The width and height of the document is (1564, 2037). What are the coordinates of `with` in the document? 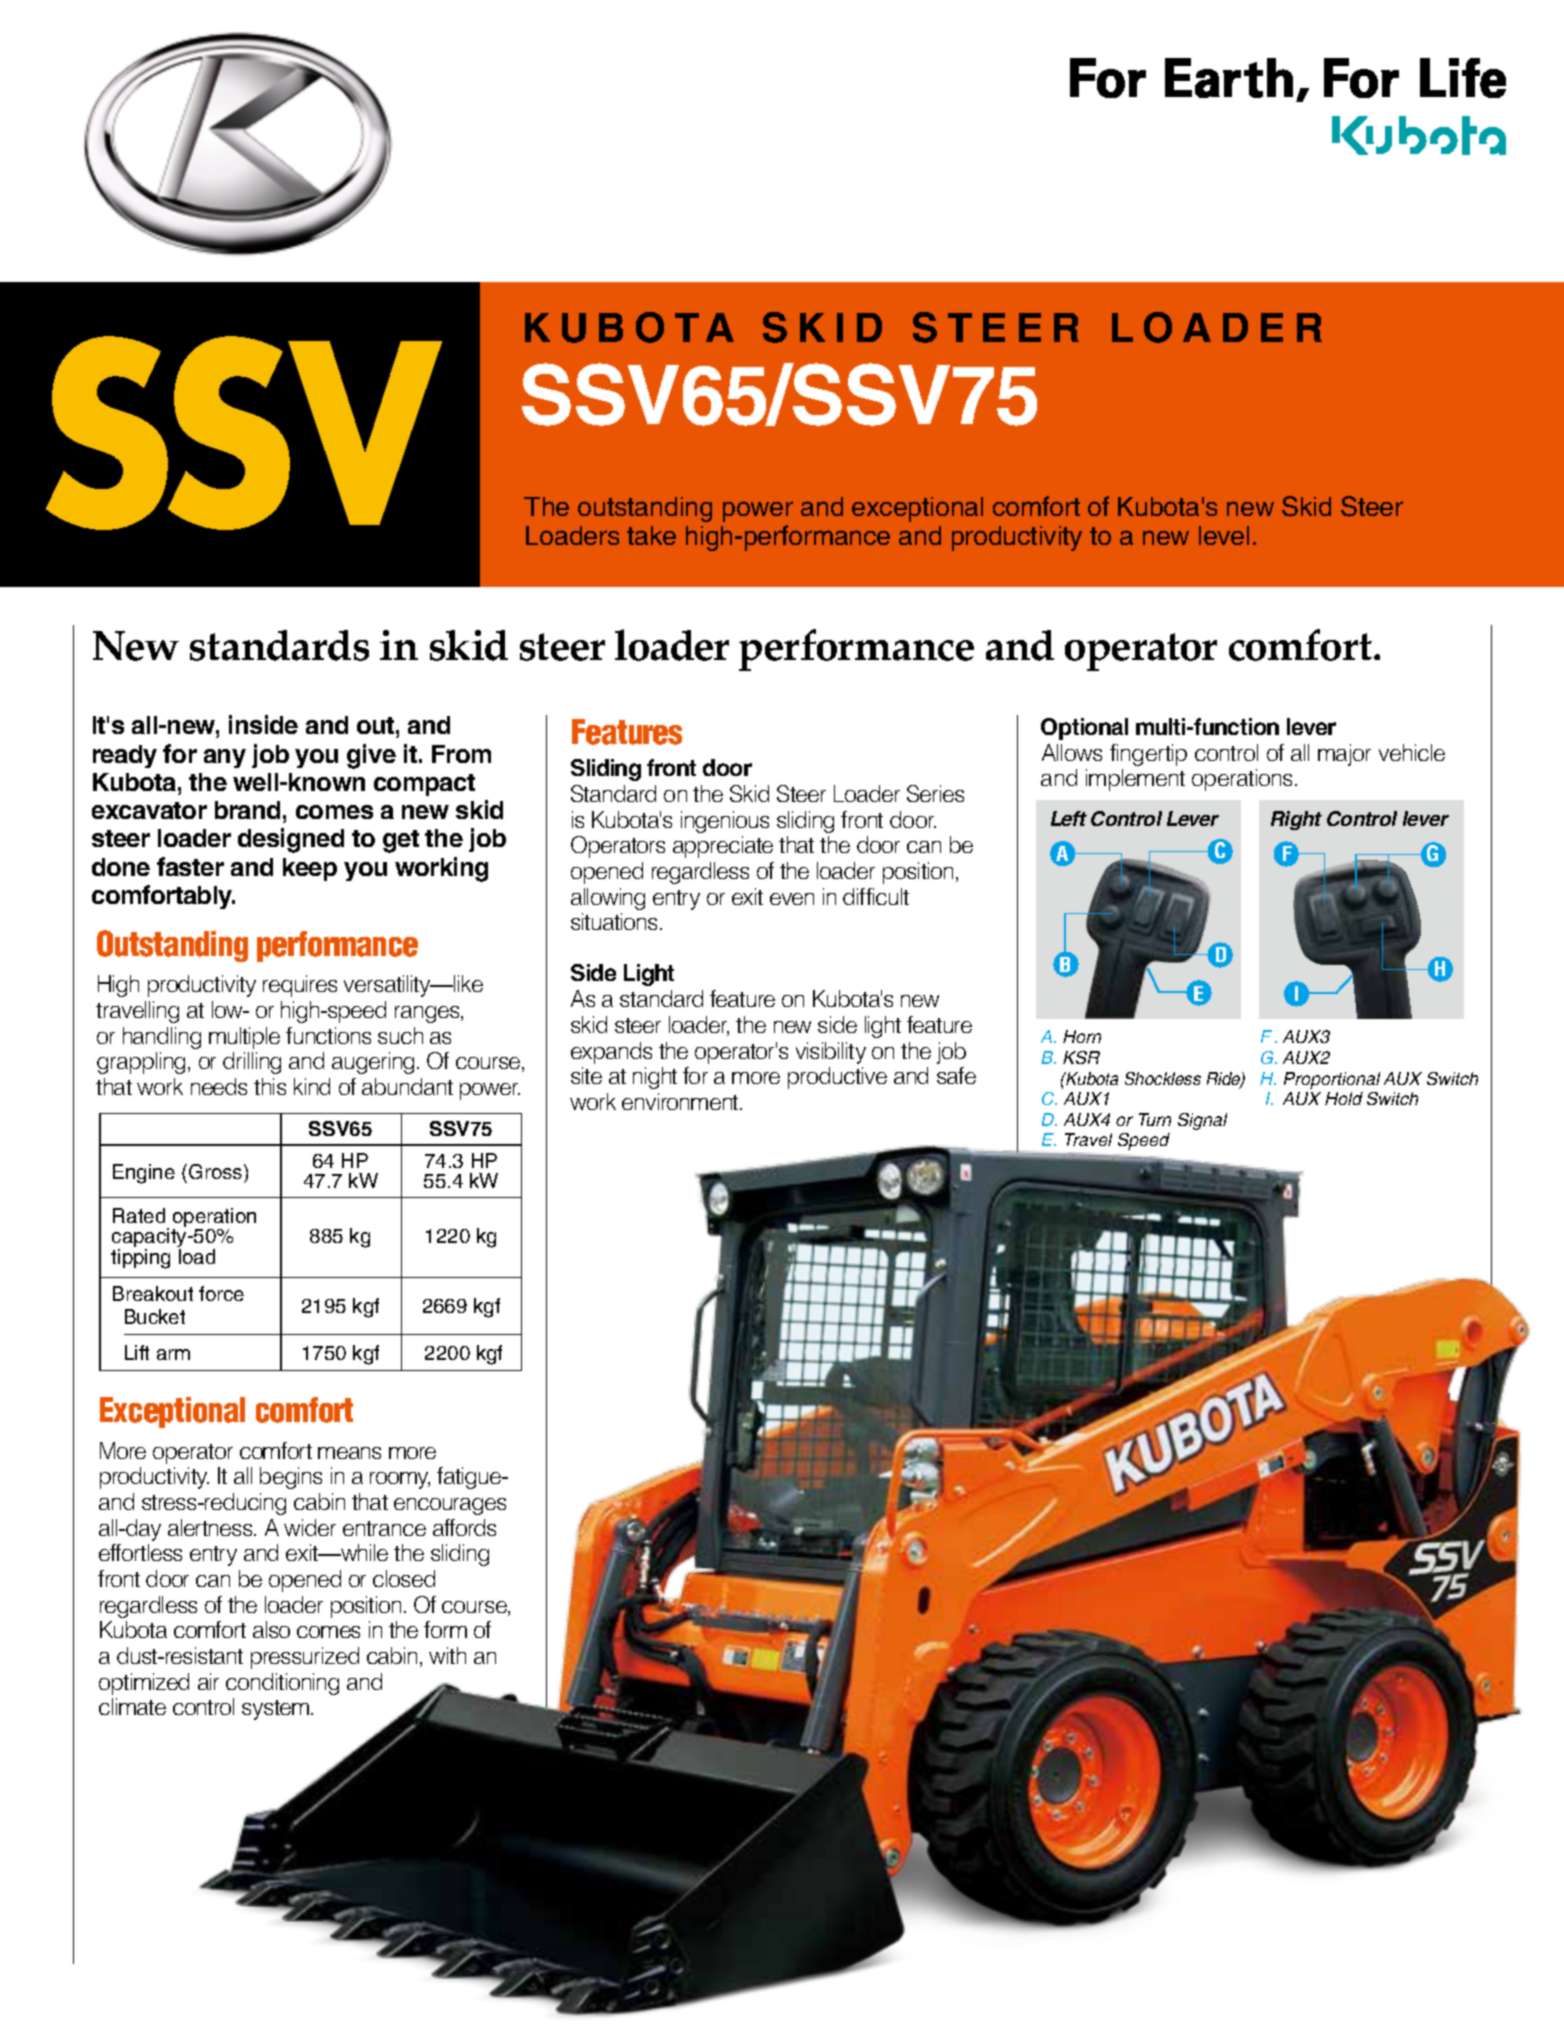 It's located at (447, 1655).
